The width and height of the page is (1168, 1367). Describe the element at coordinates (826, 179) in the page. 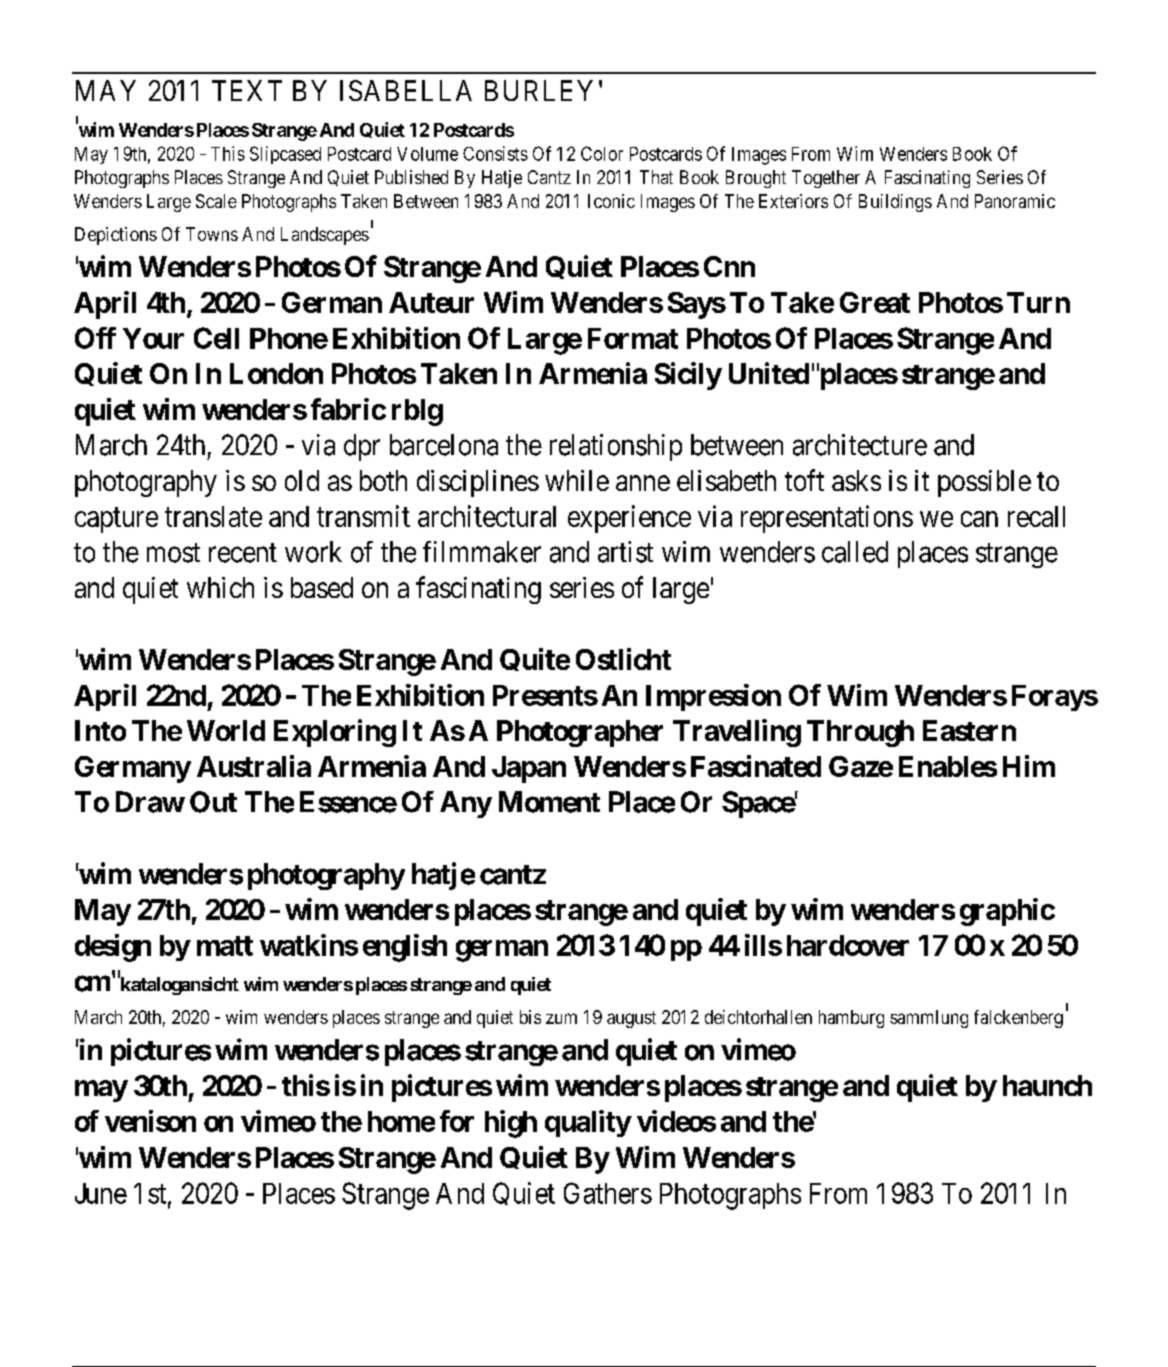

I see `Together` at that location.
